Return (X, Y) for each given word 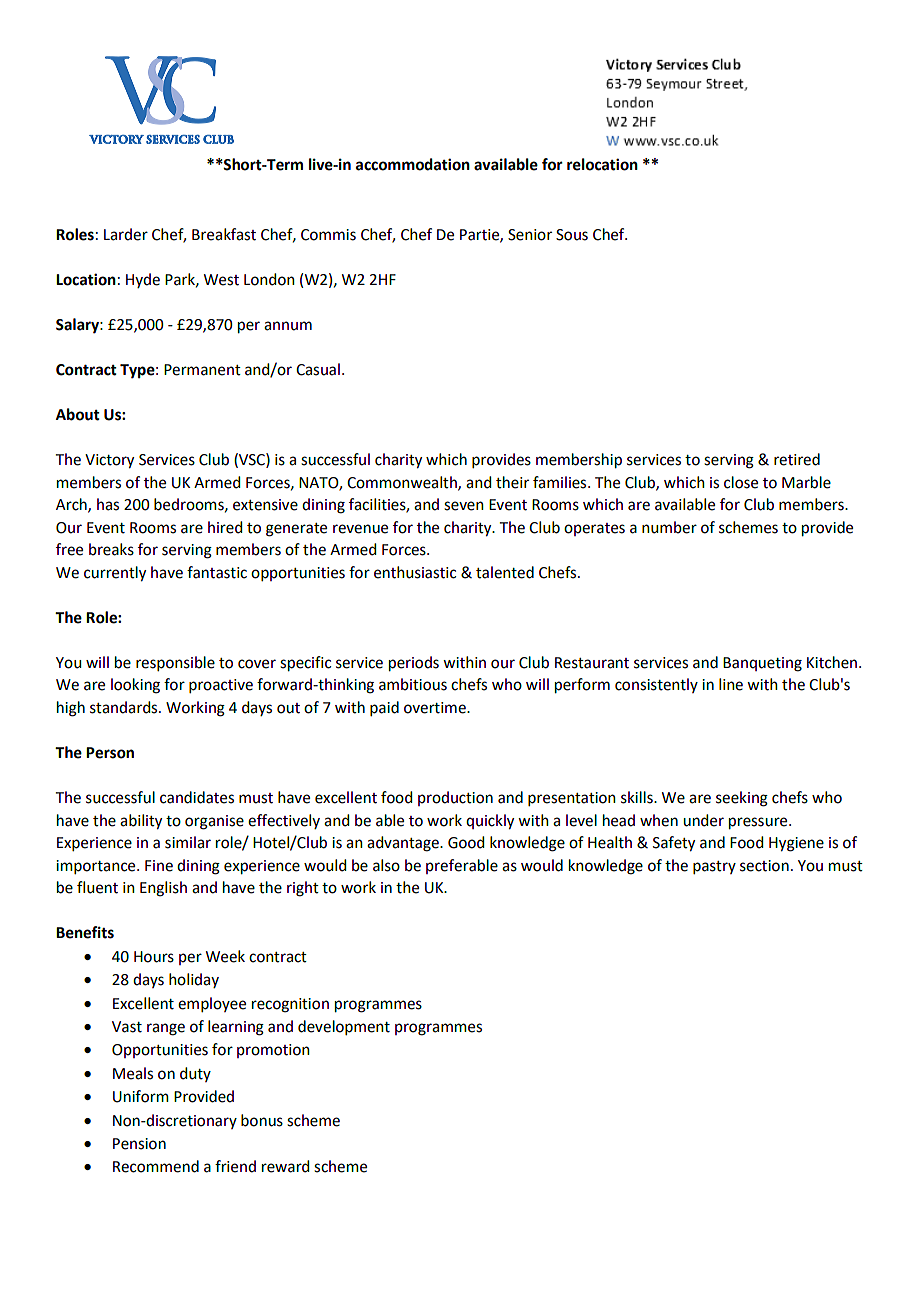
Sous (572, 235)
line (731, 684)
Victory (109, 461)
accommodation (413, 164)
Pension (139, 1144)
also (386, 865)
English (163, 889)
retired (797, 459)
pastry (714, 867)
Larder (126, 234)
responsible (175, 663)
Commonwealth (403, 483)
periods (414, 664)
